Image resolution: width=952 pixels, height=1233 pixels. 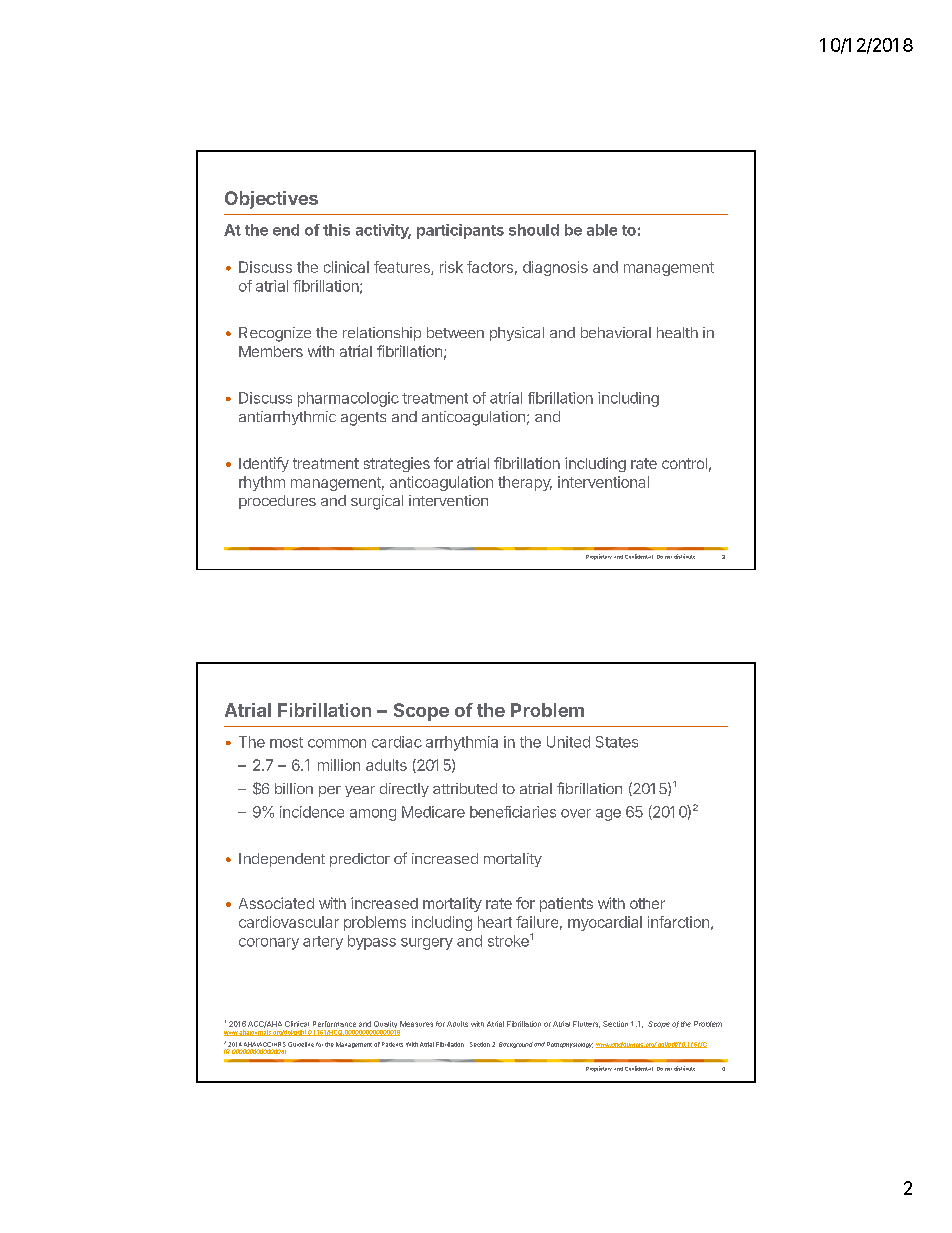 What do you see at coordinates (397, 742) in the page?
I see `cardiac` at bounding box center [397, 742].
